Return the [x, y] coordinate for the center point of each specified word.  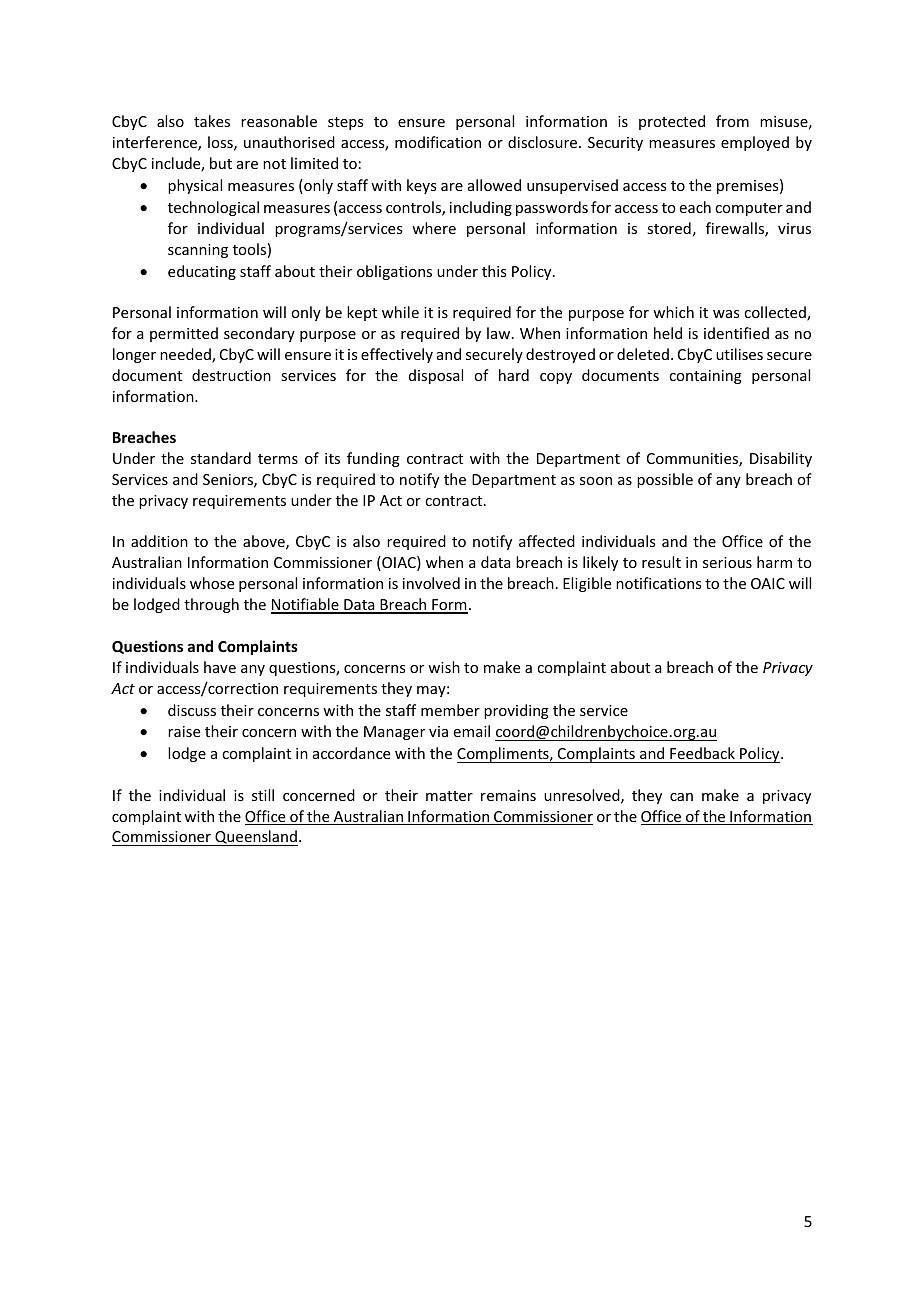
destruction [231, 375]
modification [438, 142]
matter [449, 796]
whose [212, 583]
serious [727, 562]
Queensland [255, 838]
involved [431, 583]
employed [755, 143]
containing [705, 377]
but [221, 163]
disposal [436, 376]
